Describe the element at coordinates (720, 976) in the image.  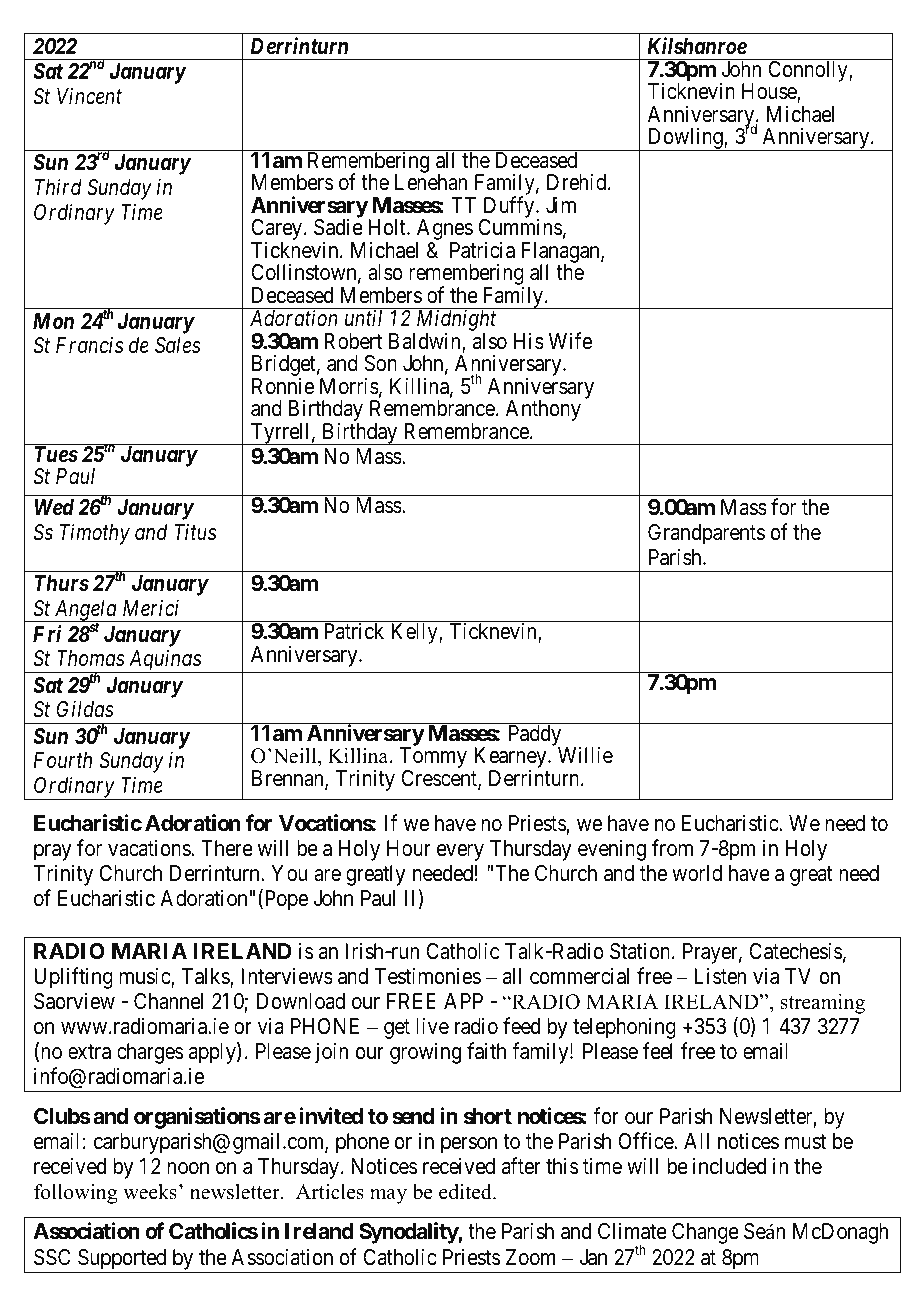
I see `Listen` at that location.
